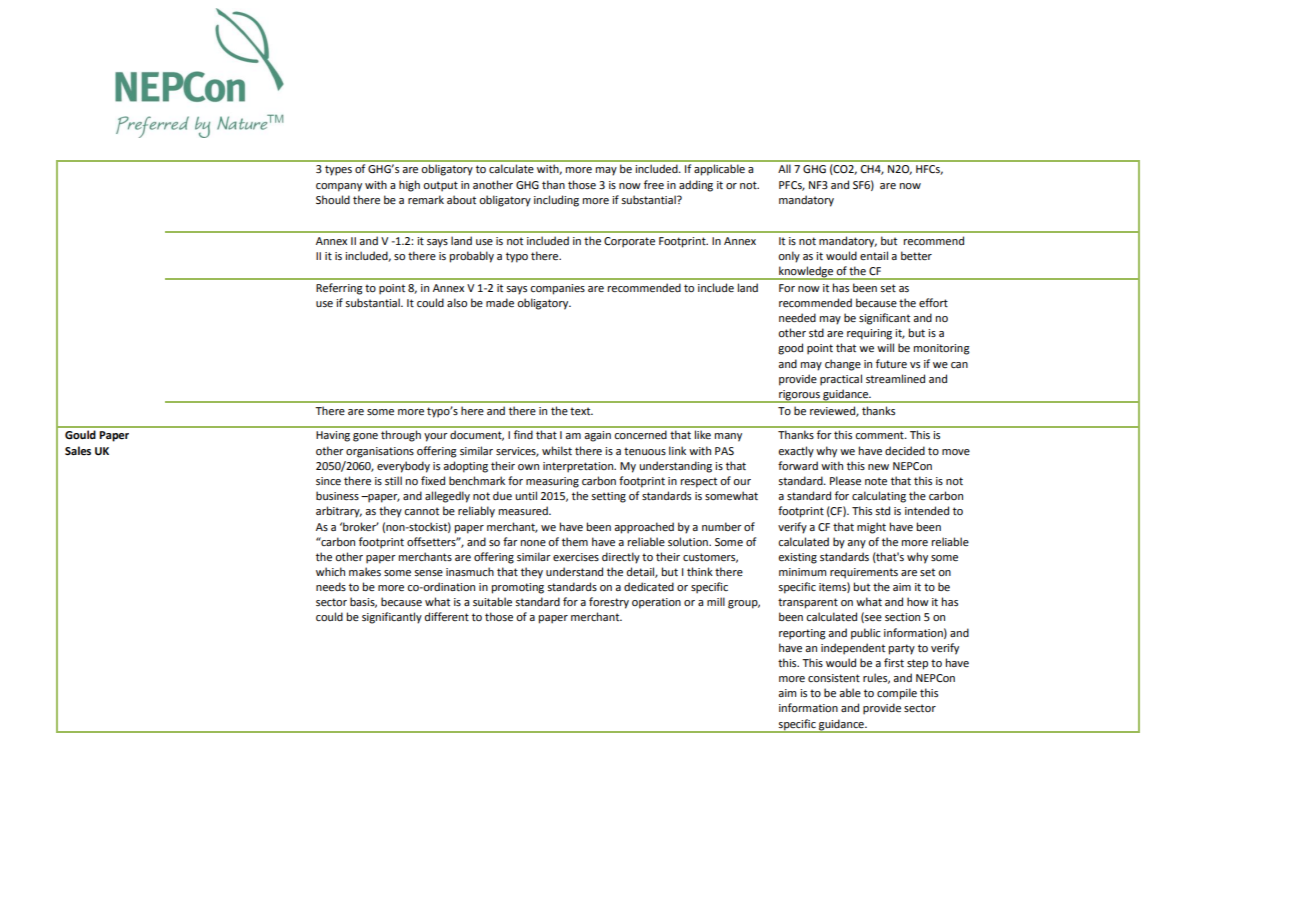  Describe the element at coordinates (78, 450) in the screenshot. I see `Sales` at that location.
